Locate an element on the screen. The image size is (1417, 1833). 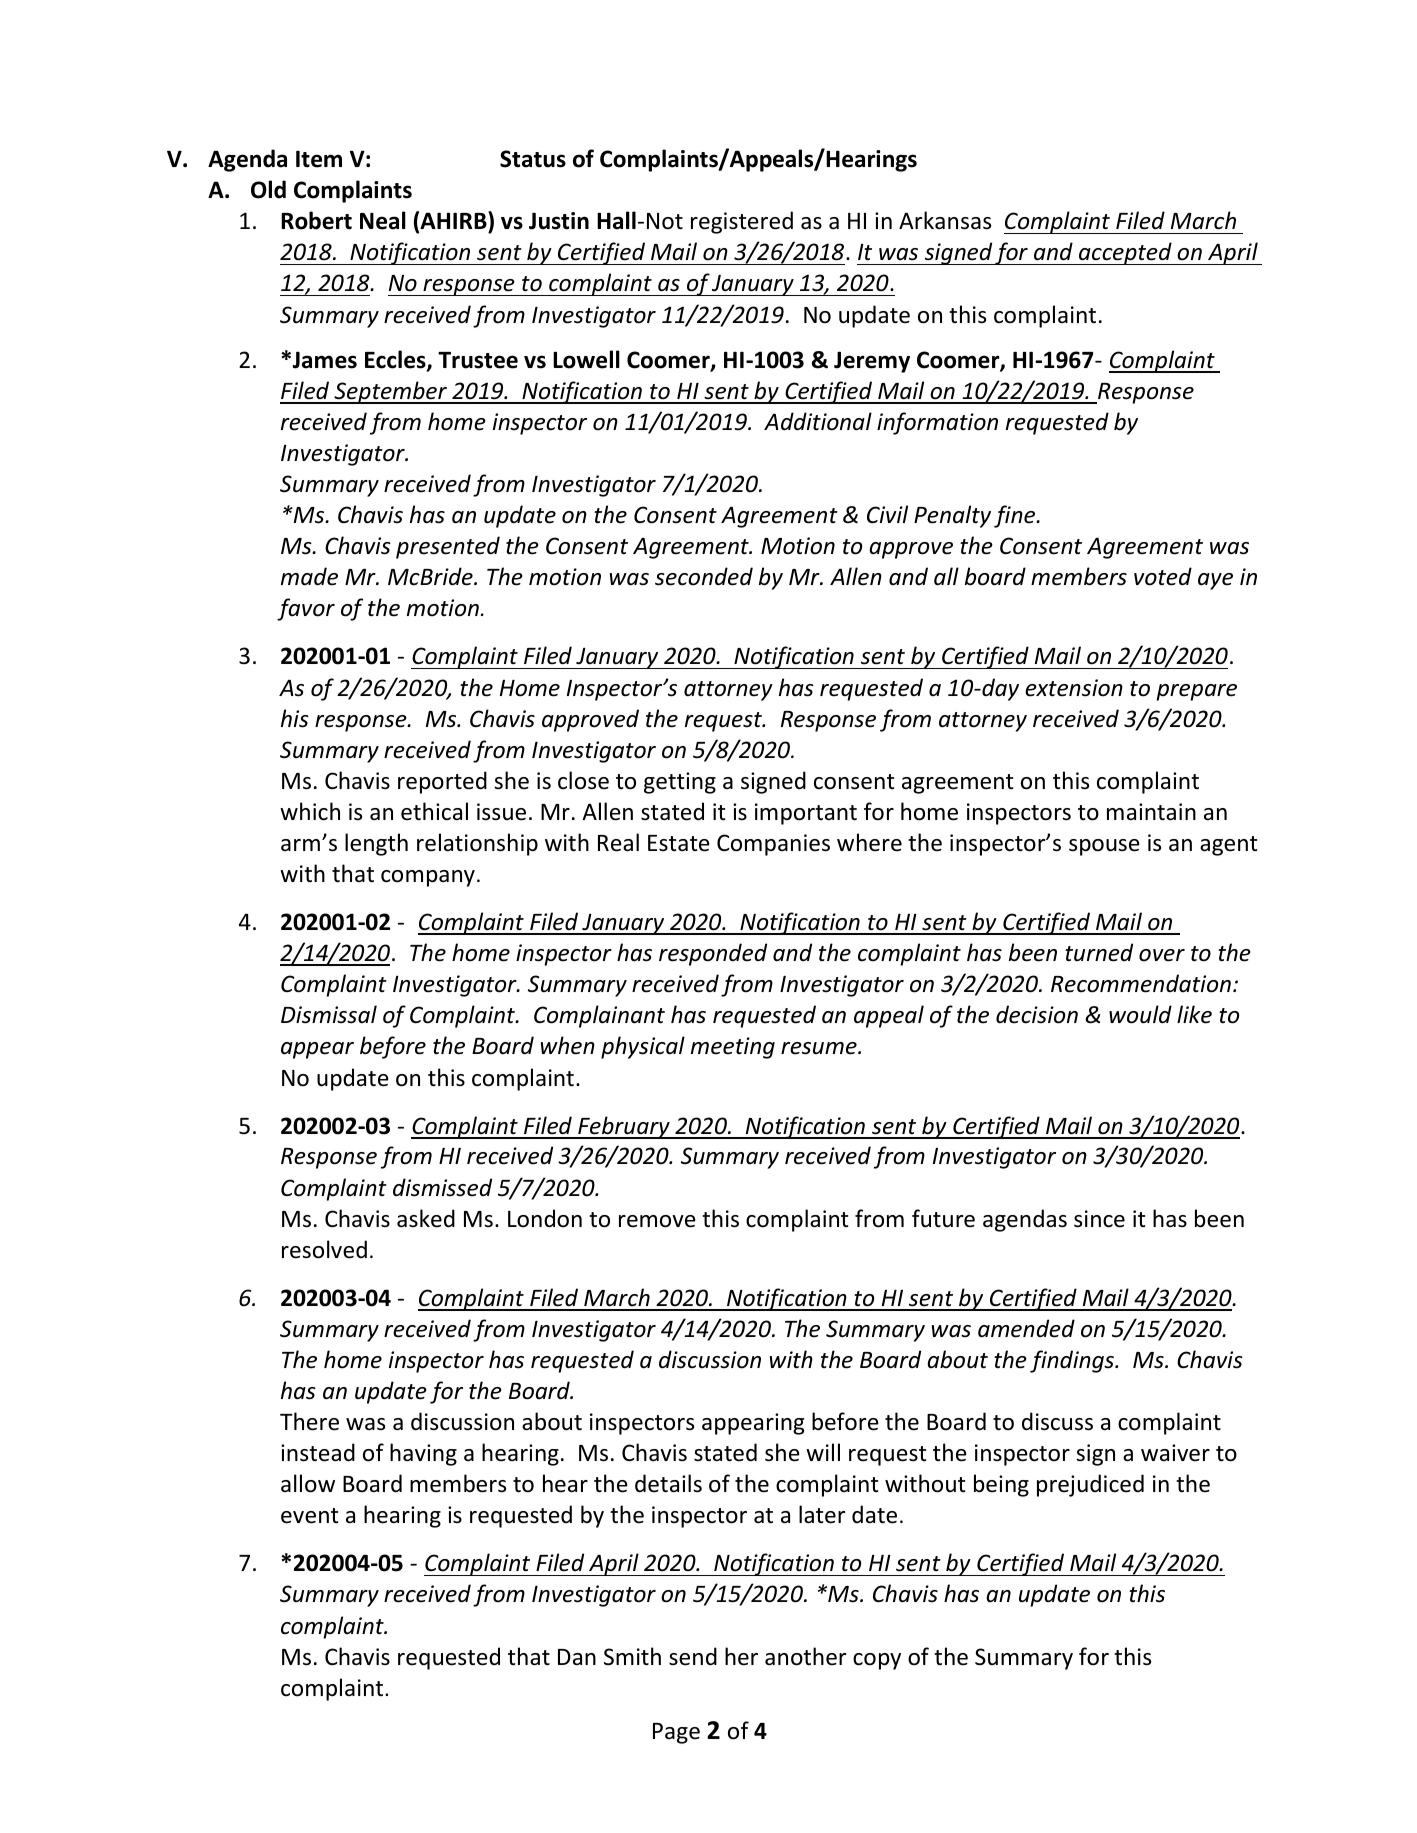
send is located at coordinates (693, 1656).
